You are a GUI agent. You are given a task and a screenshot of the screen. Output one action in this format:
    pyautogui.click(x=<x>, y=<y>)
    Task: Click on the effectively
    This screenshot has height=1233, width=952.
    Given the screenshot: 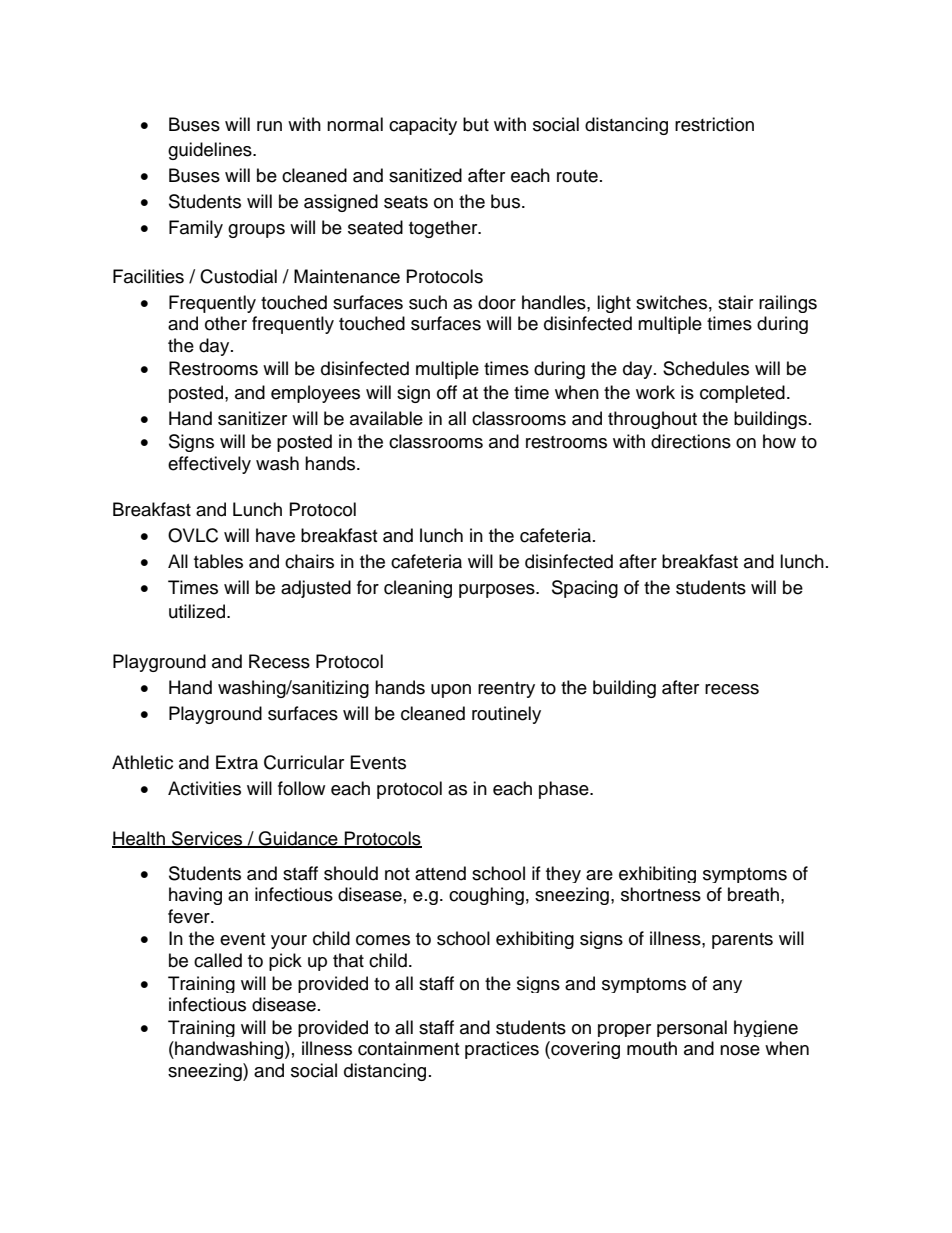 What is the action you would take?
    pyautogui.click(x=209, y=465)
